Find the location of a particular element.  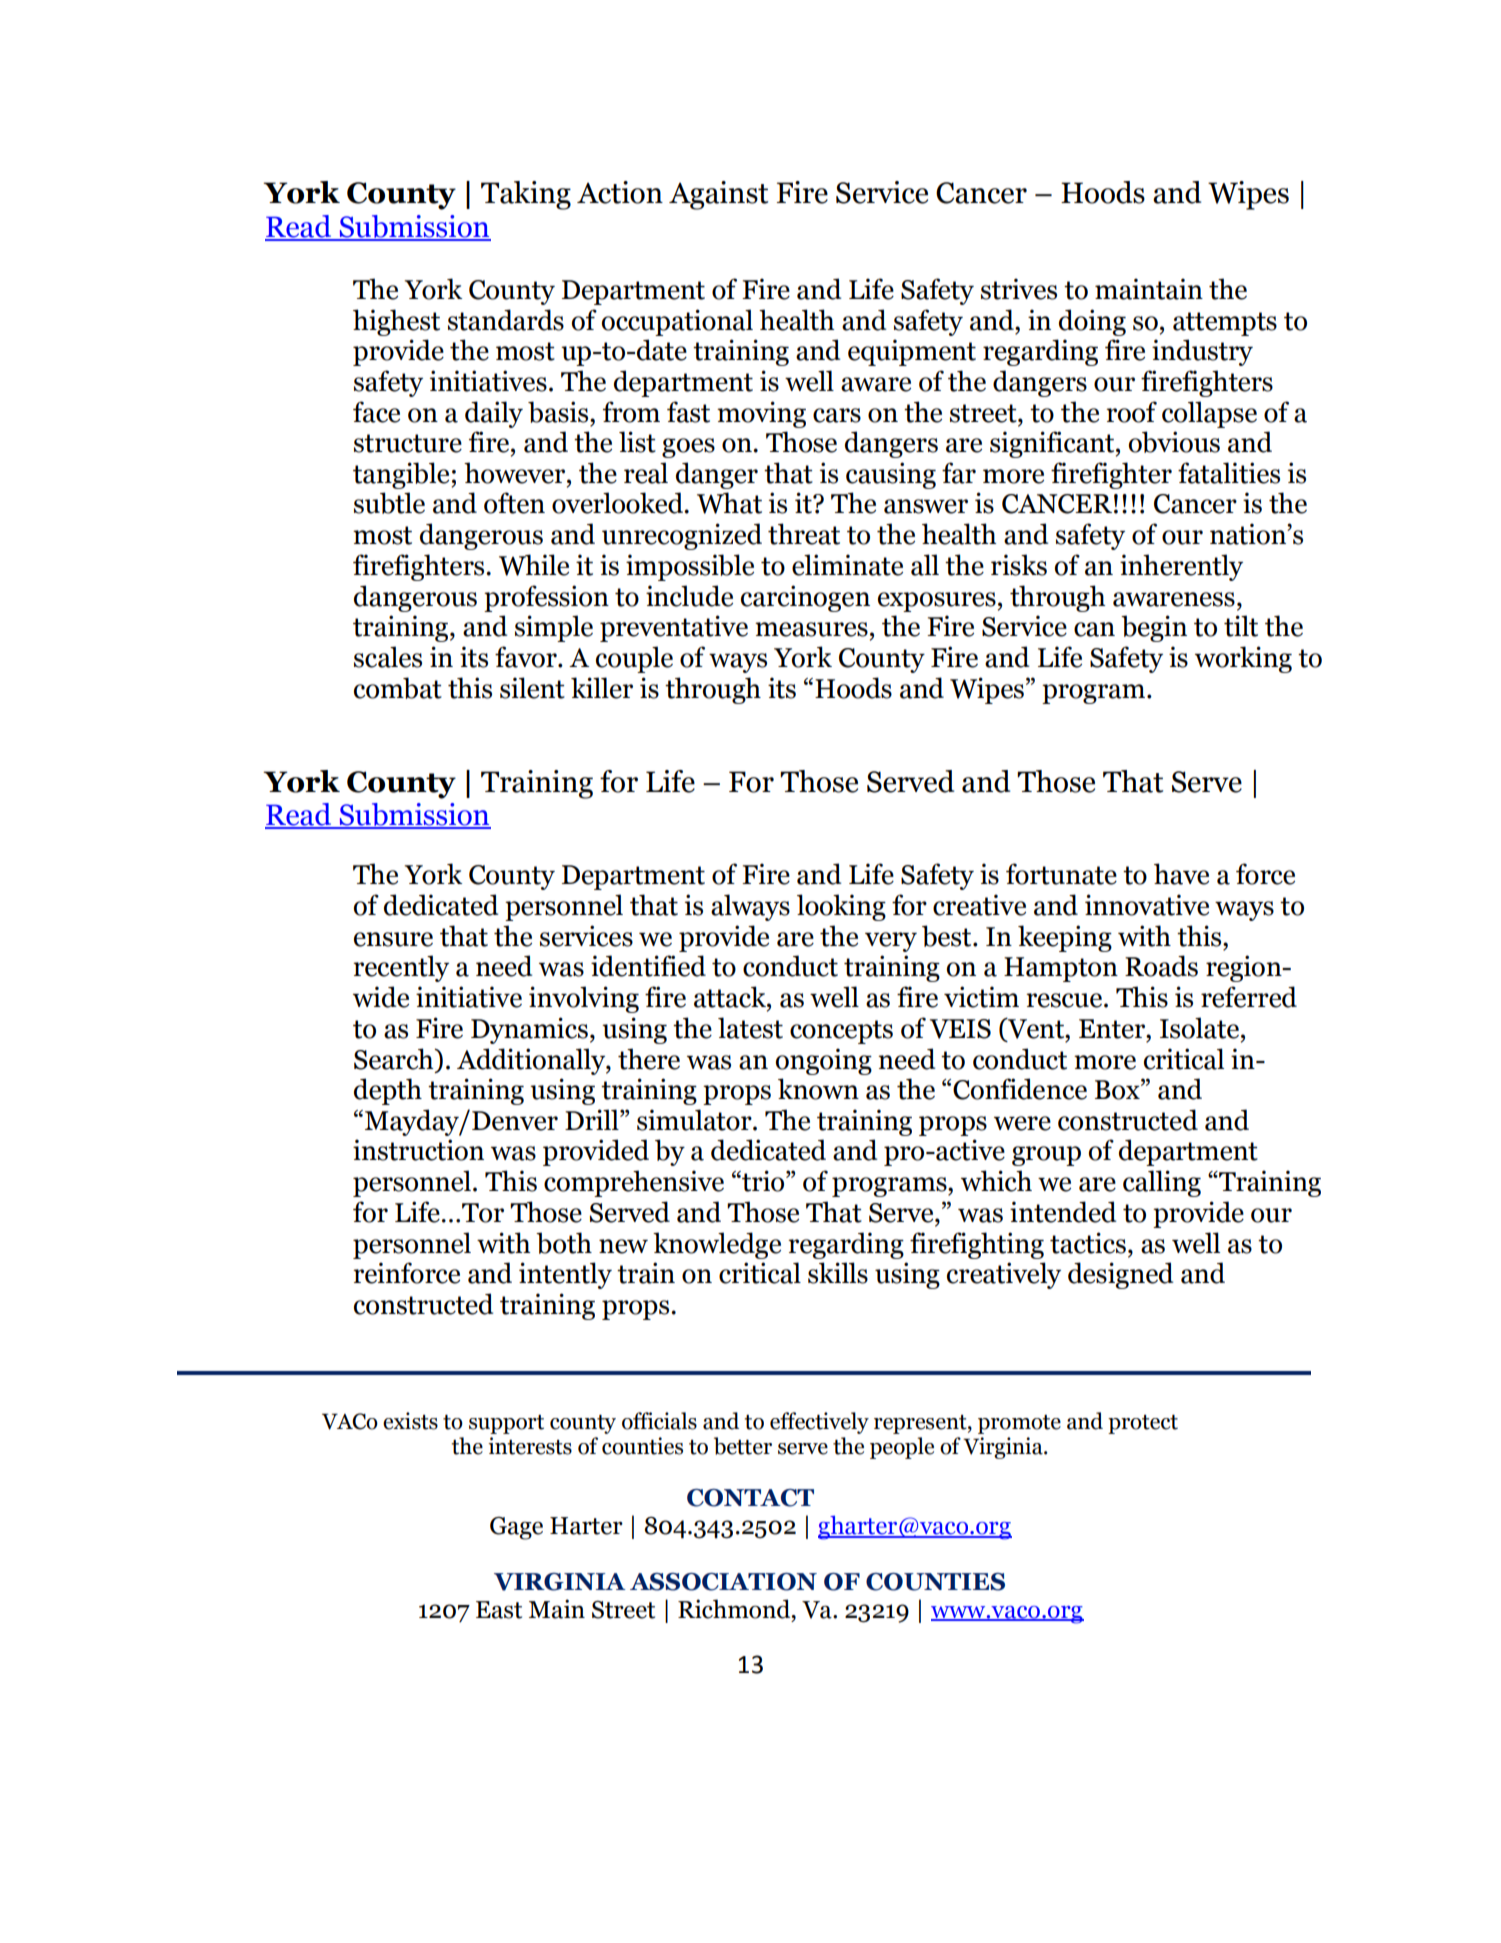

often is located at coordinates (514, 503).
